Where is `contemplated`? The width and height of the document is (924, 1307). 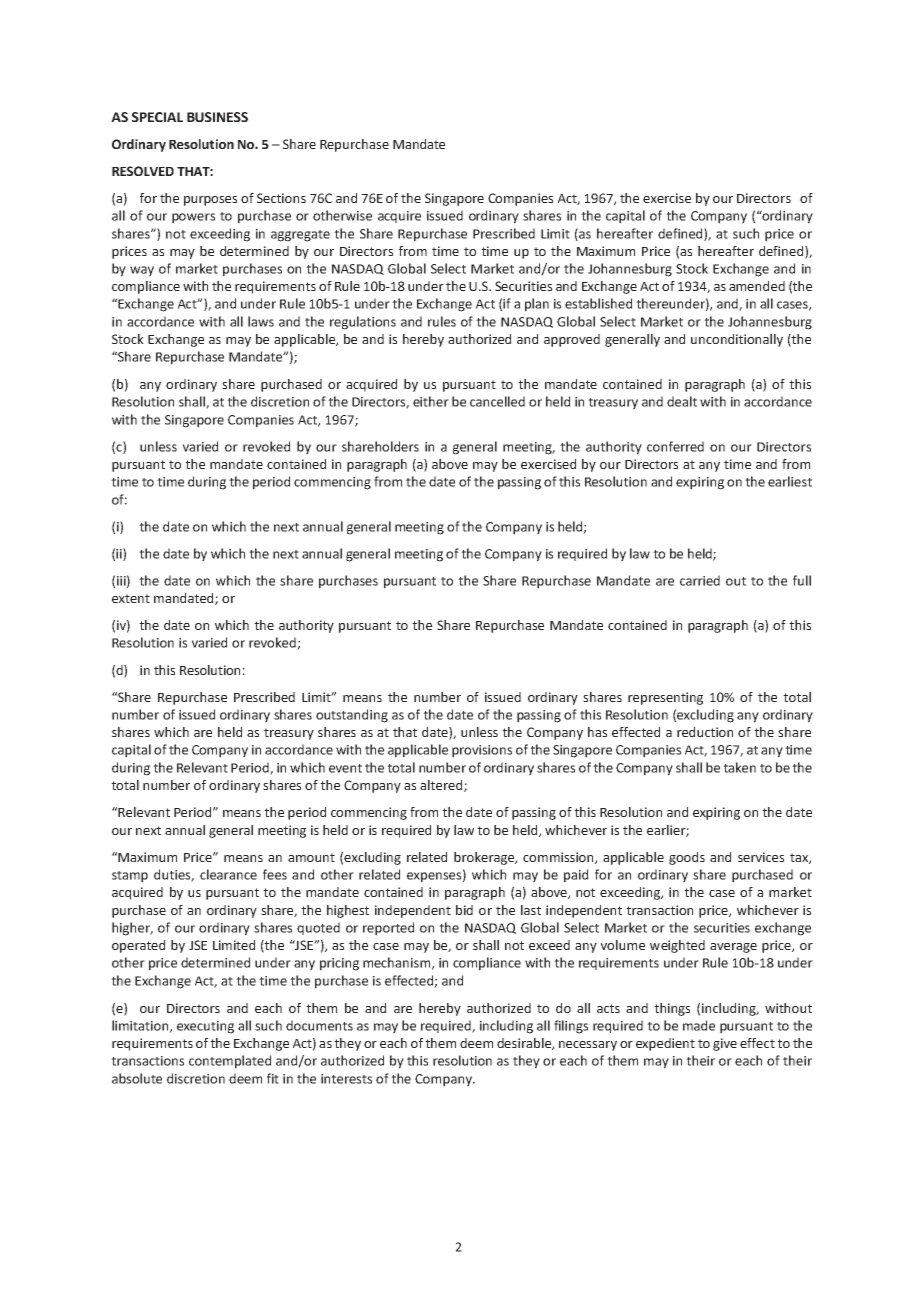 contemplated is located at coordinates (230, 1062).
